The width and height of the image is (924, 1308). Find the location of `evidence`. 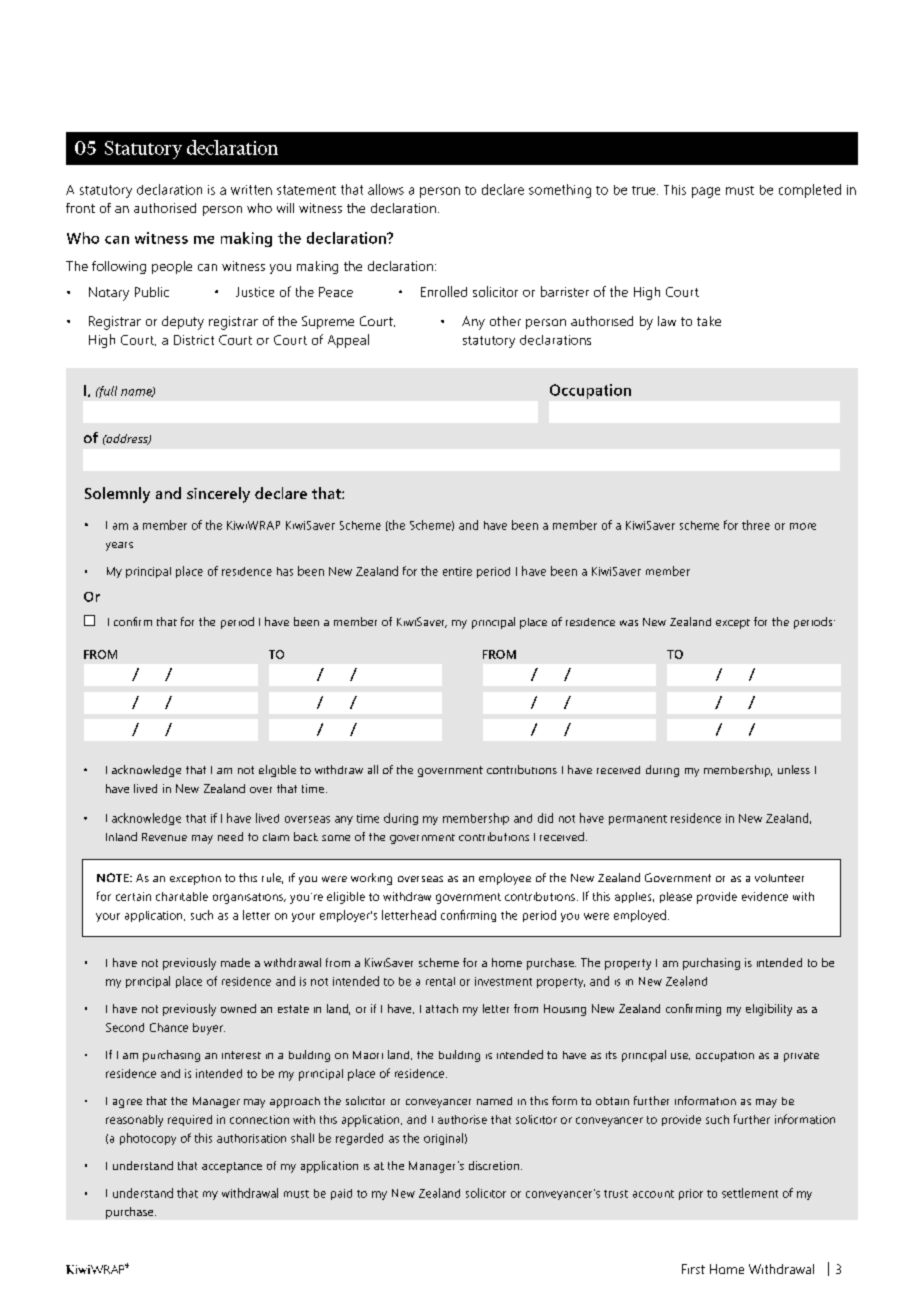

evidence is located at coordinates (765, 896).
